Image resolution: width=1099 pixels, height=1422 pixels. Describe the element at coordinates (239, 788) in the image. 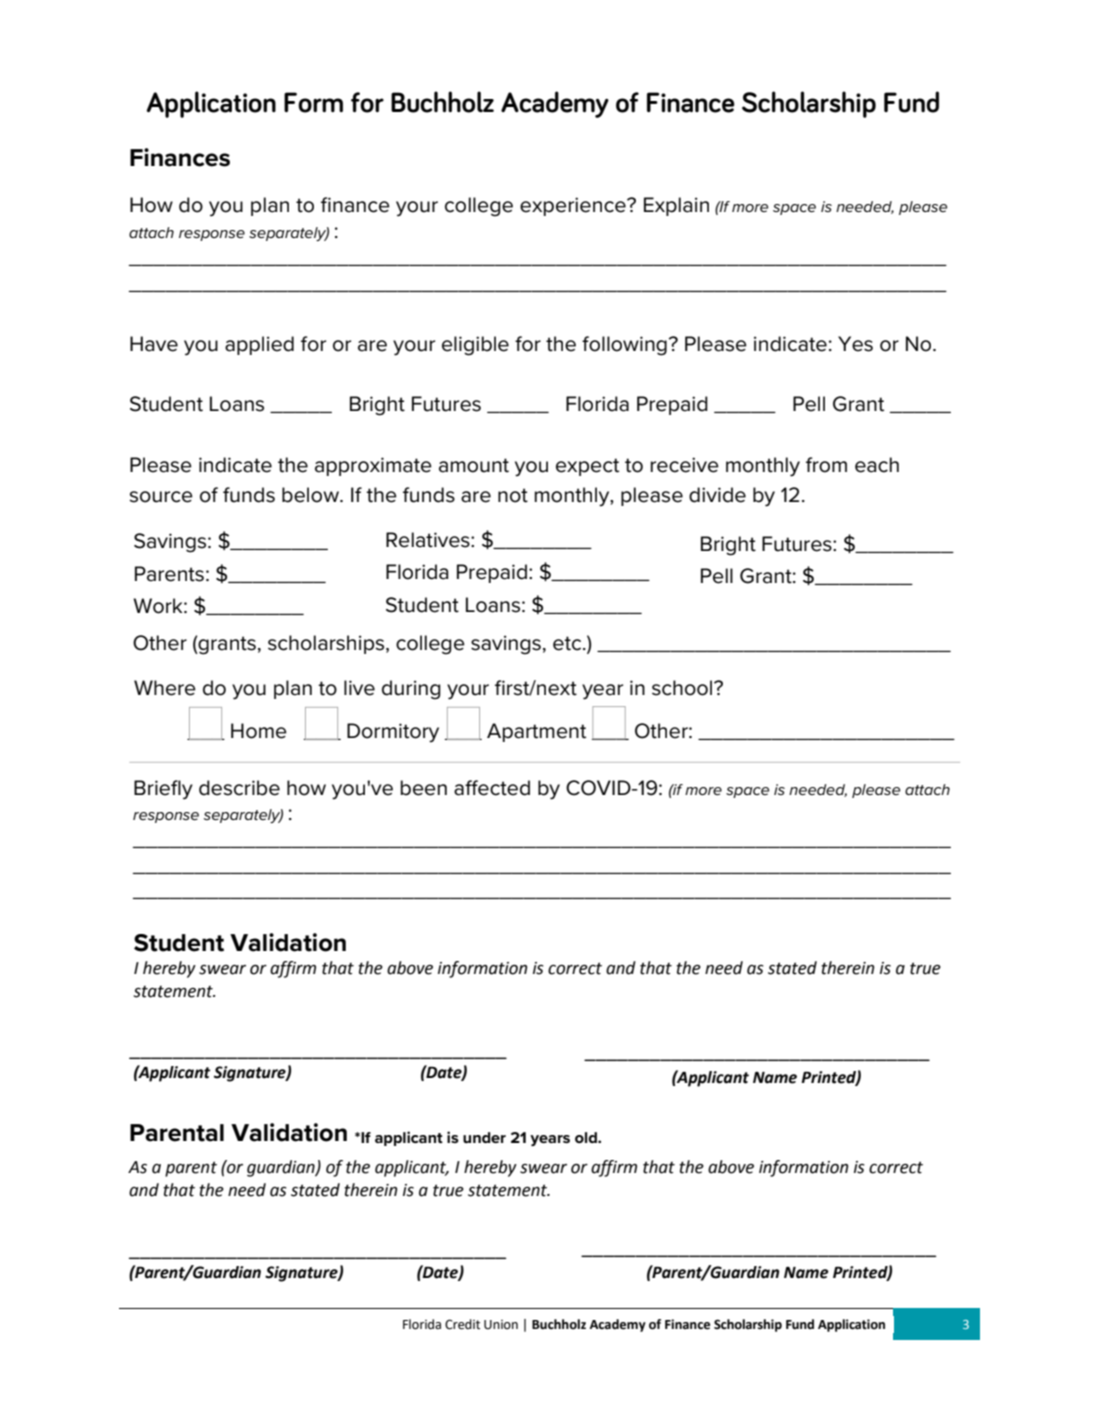

I see `describe` at that location.
